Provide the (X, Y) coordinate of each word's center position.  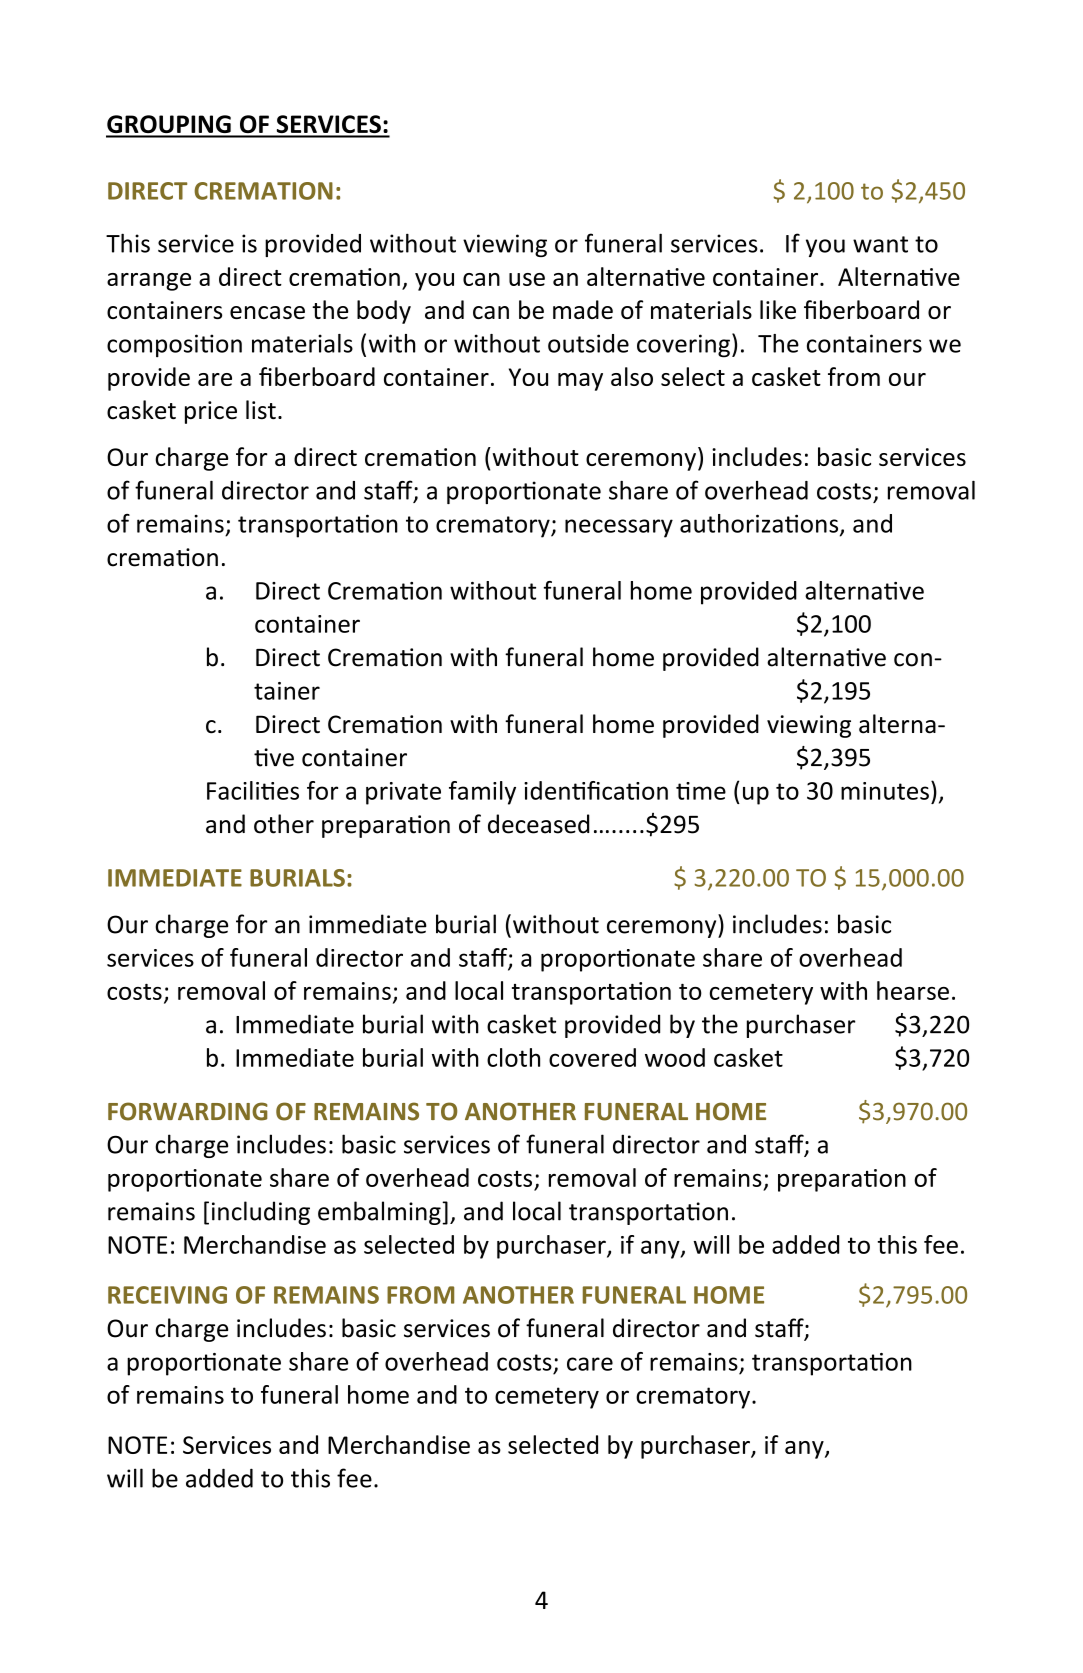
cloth (513, 1057)
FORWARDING (188, 1111)
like (778, 309)
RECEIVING (167, 1295)
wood (675, 1057)
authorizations (760, 524)
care (590, 1364)
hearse (913, 990)
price (211, 412)
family (482, 793)
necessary (619, 528)
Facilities (253, 790)
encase (267, 312)
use (527, 279)
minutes (885, 791)
